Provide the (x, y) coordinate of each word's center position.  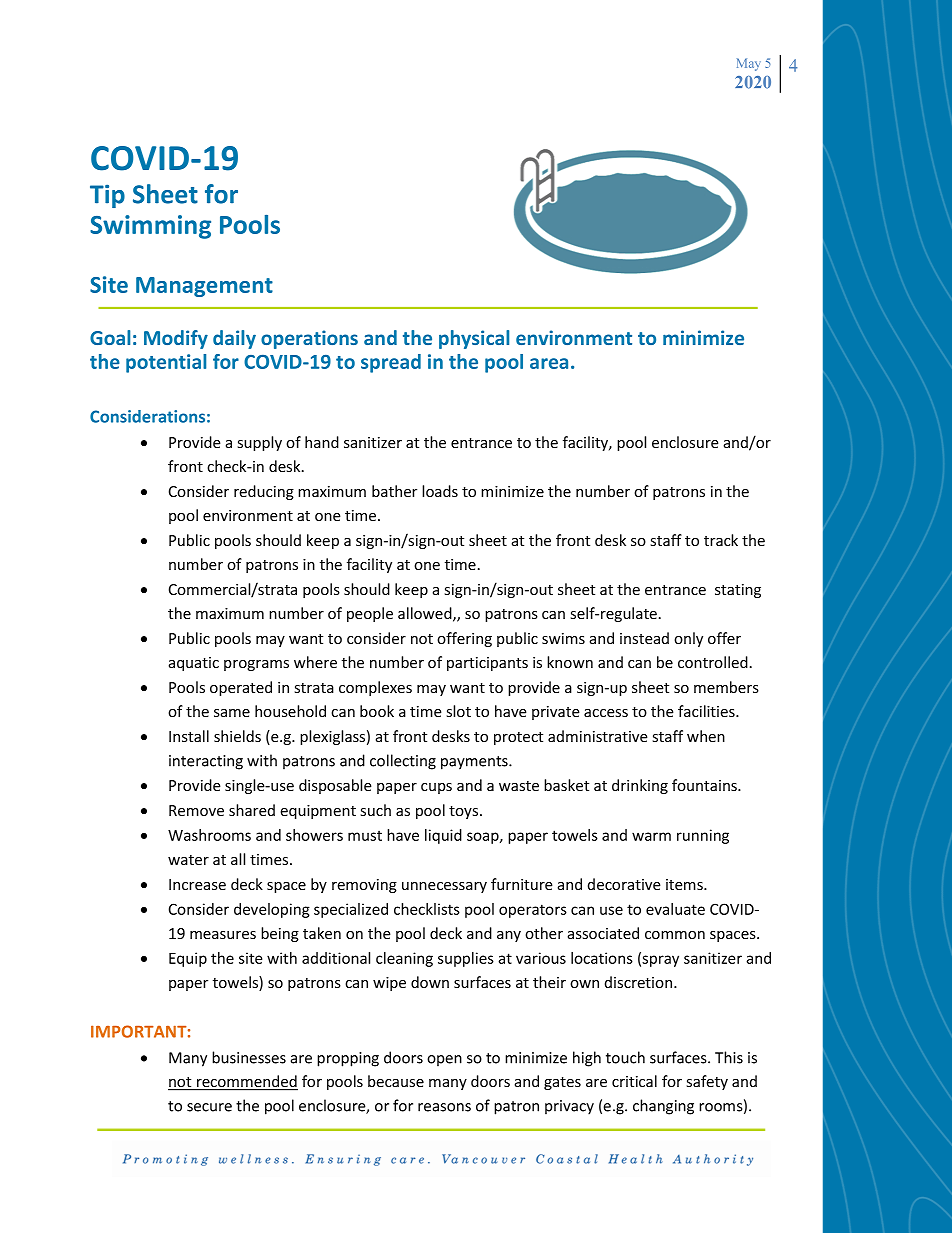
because (396, 1081)
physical (474, 339)
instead (644, 638)
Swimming (150, 227)
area (549, 363)
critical (634, 1081)
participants (487, 664)
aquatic (194, 664)
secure (209, 1107)
